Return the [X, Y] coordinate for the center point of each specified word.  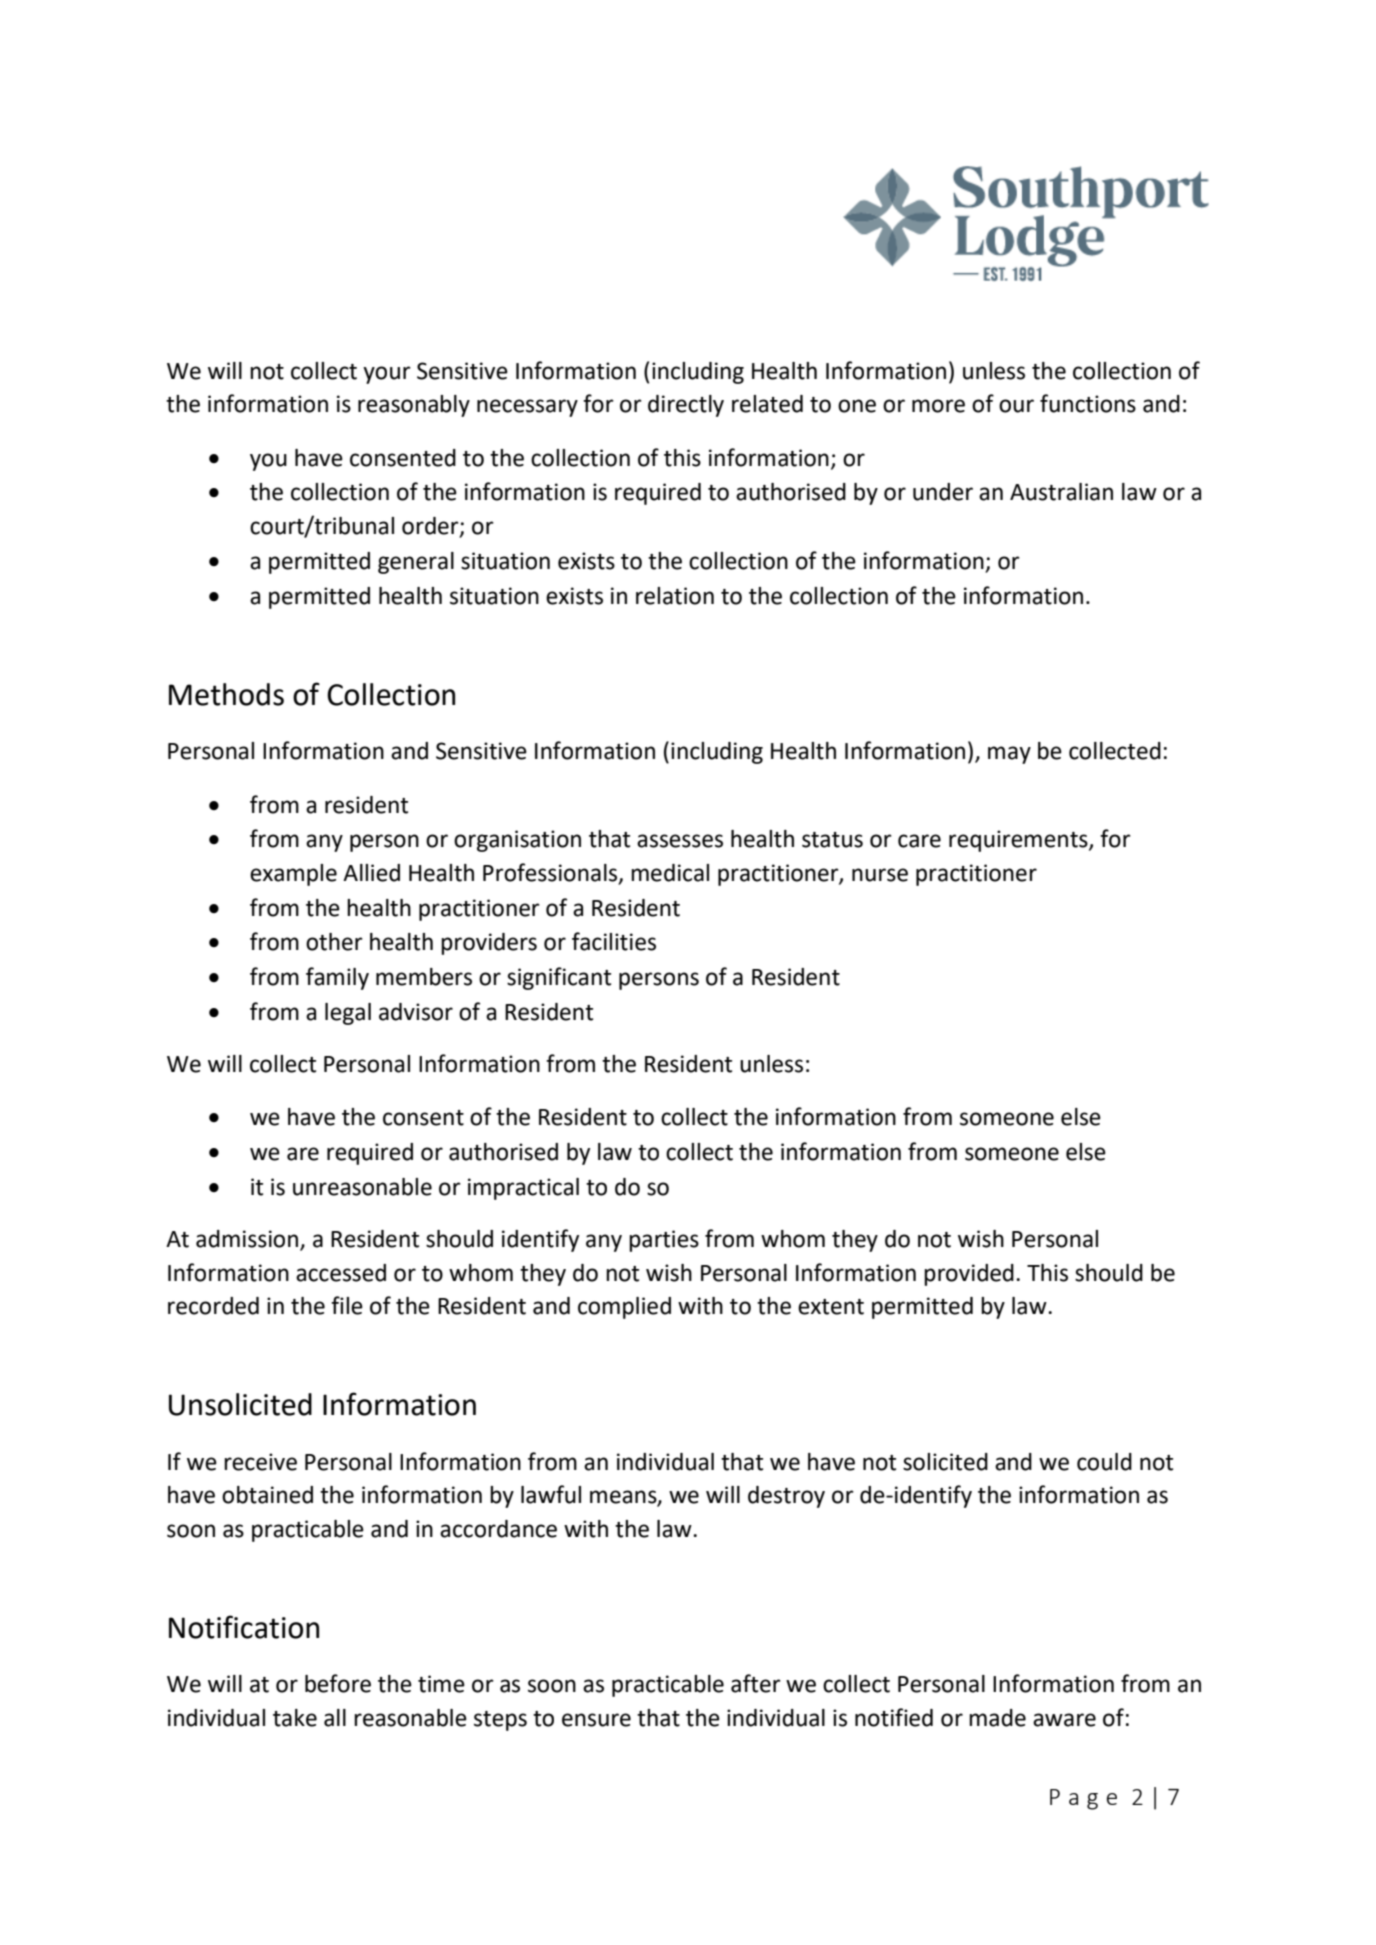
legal [348, 1014]
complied [624, 1308]
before [338, 1683]
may [1009, 755]
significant [559, 978]
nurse [880, 875]
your [387, 375]
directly [686, 406]
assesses [680, 841]
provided [969, 1275]
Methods [226, 694]
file [347, 1305]
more [938, 406]
